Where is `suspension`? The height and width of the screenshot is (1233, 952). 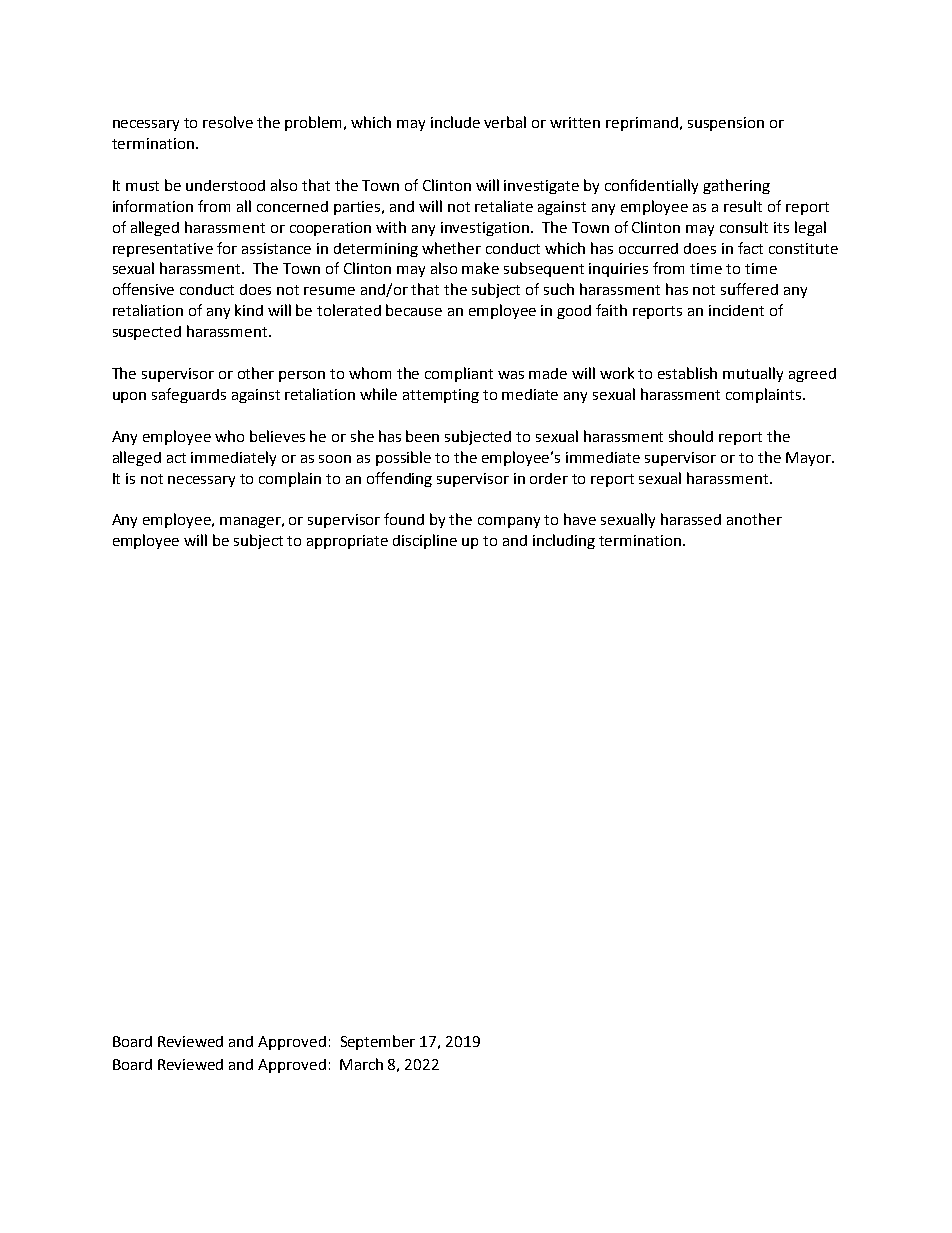
suspension is located at coordinates (726, 124).
